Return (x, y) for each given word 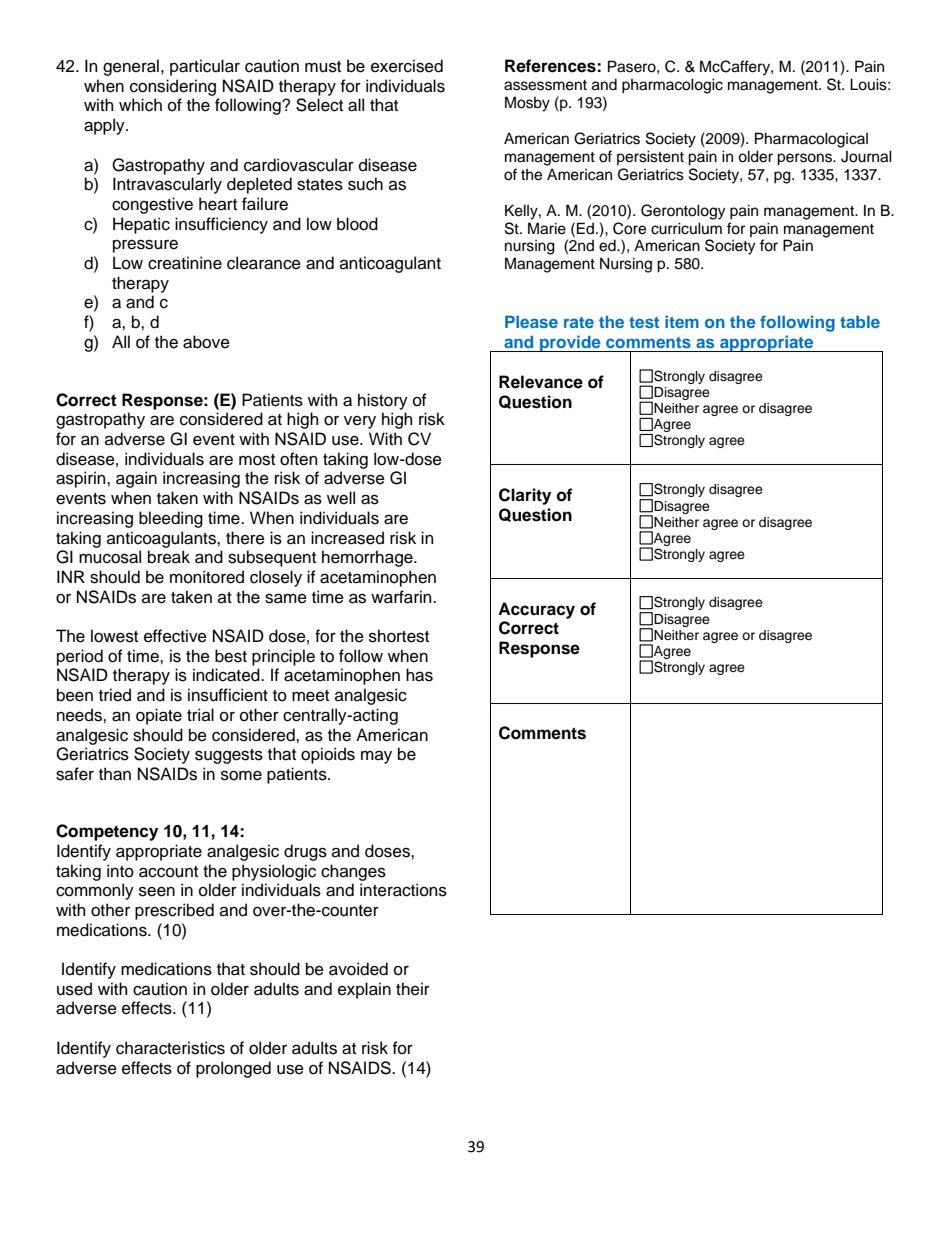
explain (364, 990)
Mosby (527, 104)
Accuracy (536, 610)
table (860, 322)
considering (173, 87)
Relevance (541, 382)
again (136, 479)
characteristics (170, 1048)
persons (806, 159)
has (419, 675)
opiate (159, 716)
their (413, 989)
